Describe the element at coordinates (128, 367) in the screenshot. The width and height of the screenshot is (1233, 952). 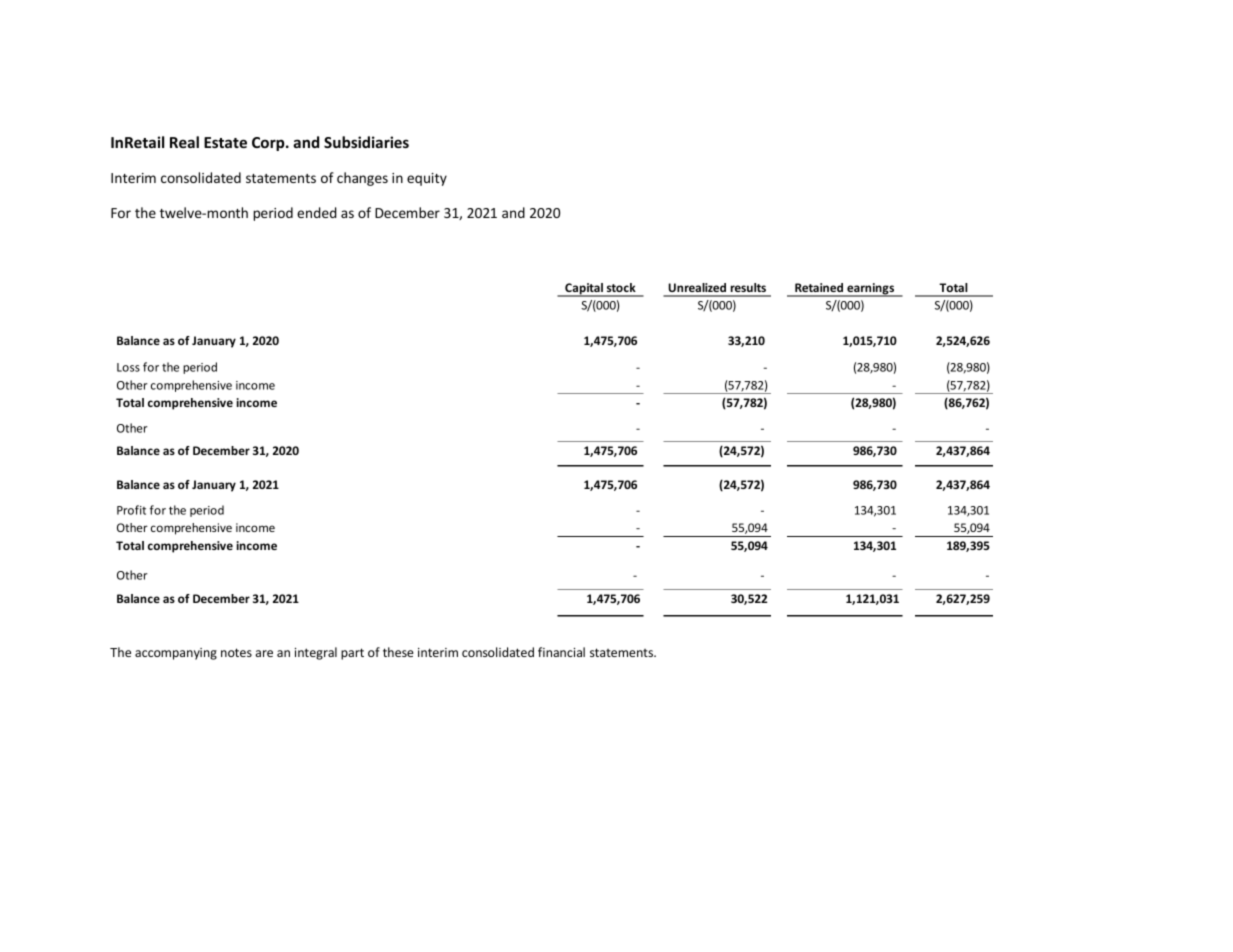
I see `Loss` at that location.
